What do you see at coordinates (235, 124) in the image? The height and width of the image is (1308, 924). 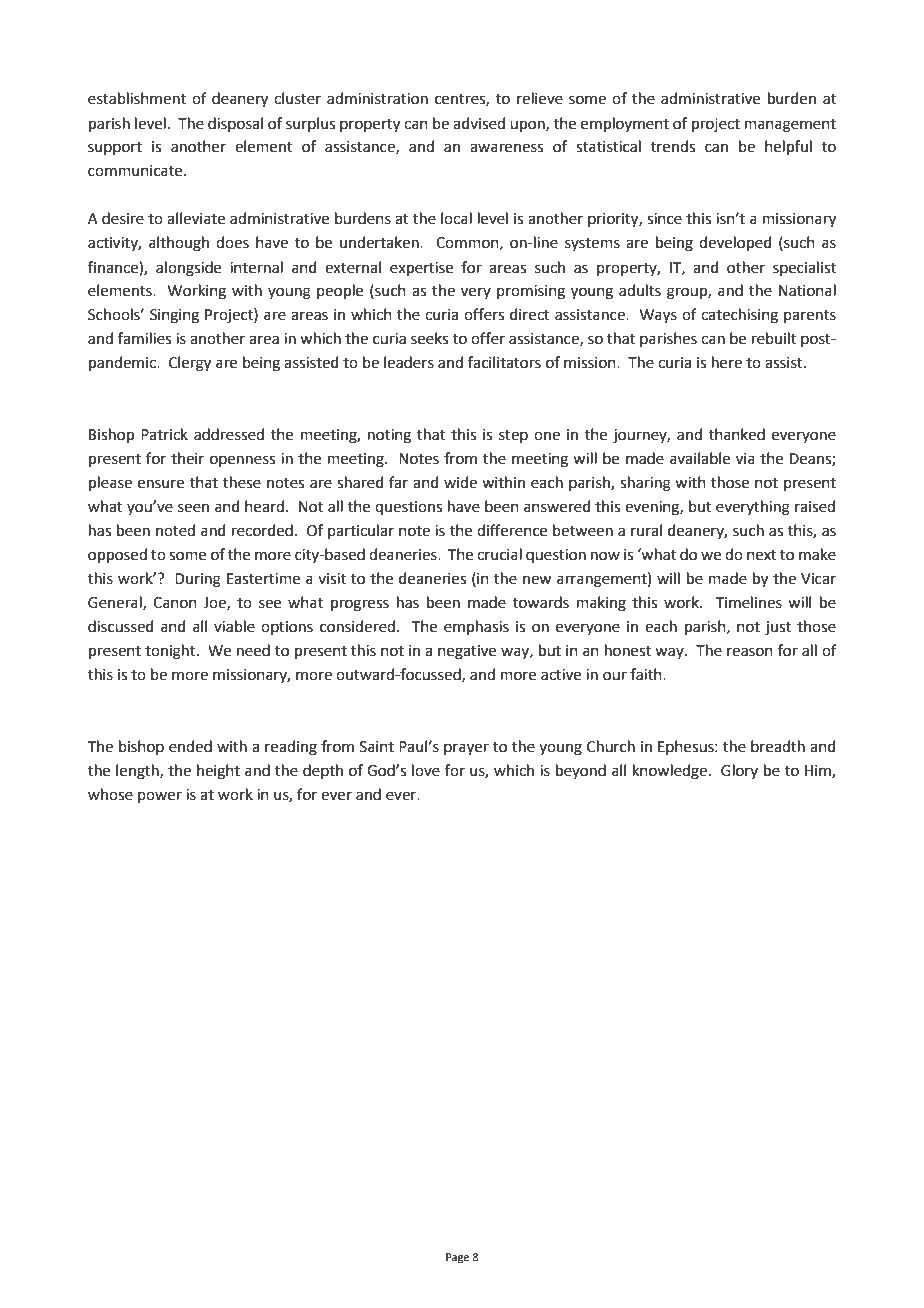 I see `disposal` at bounding box center [235, 124].
